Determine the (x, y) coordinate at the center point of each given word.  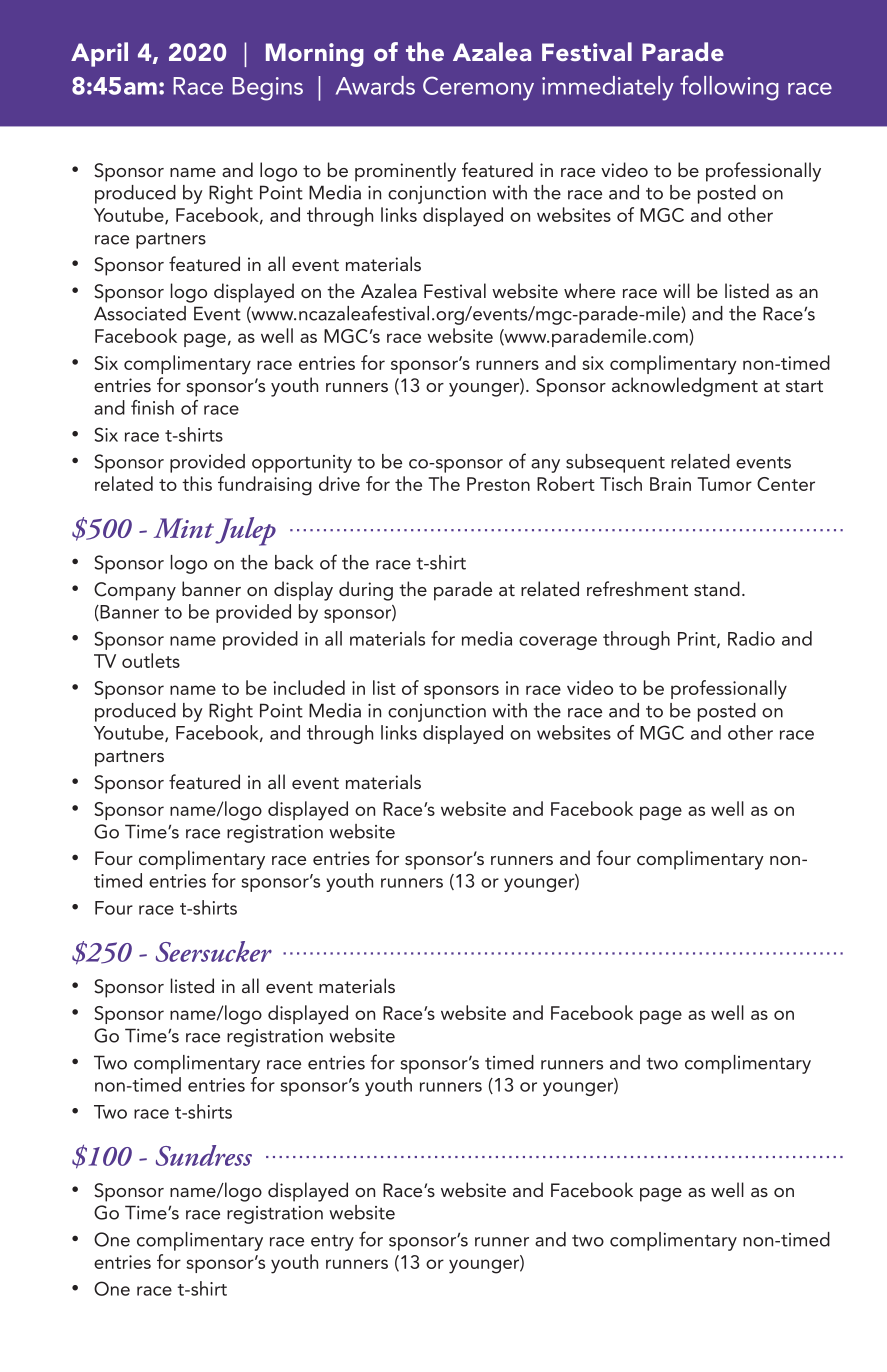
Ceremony (478, 88)
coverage (558, 643)
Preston (498, 484)
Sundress (204, 1155)
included (309, 687)
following (729, 88)
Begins (267, 89)
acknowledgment (685, 387)
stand (717, 588)
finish (152, 407)
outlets (151, 660)
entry (332, 1243)
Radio (751, 638)
